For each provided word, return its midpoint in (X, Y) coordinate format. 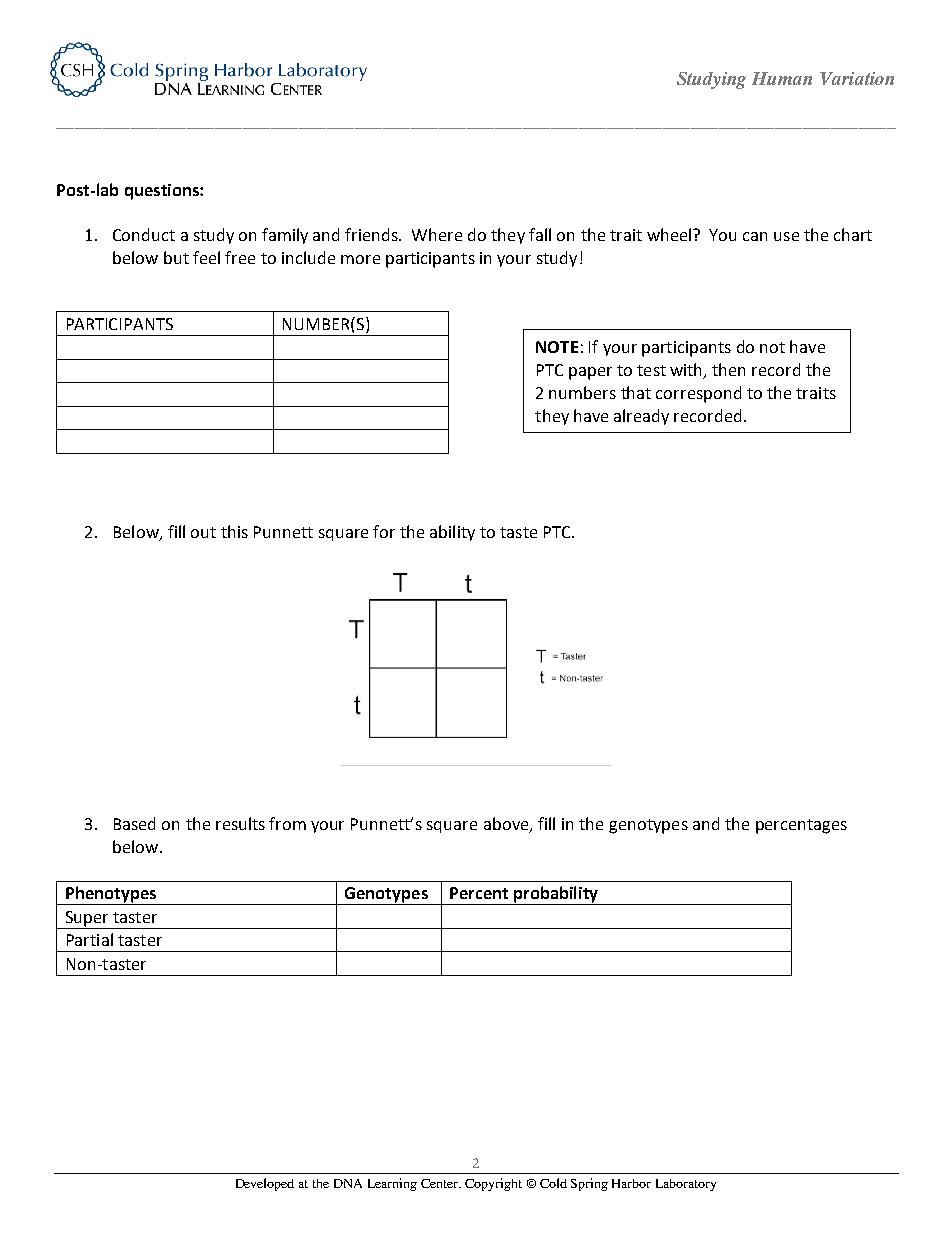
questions (163, 192)
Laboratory (686, 1185)
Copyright (493, 1184)
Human (782, 78)
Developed (265, 1184)
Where (437, 234)
